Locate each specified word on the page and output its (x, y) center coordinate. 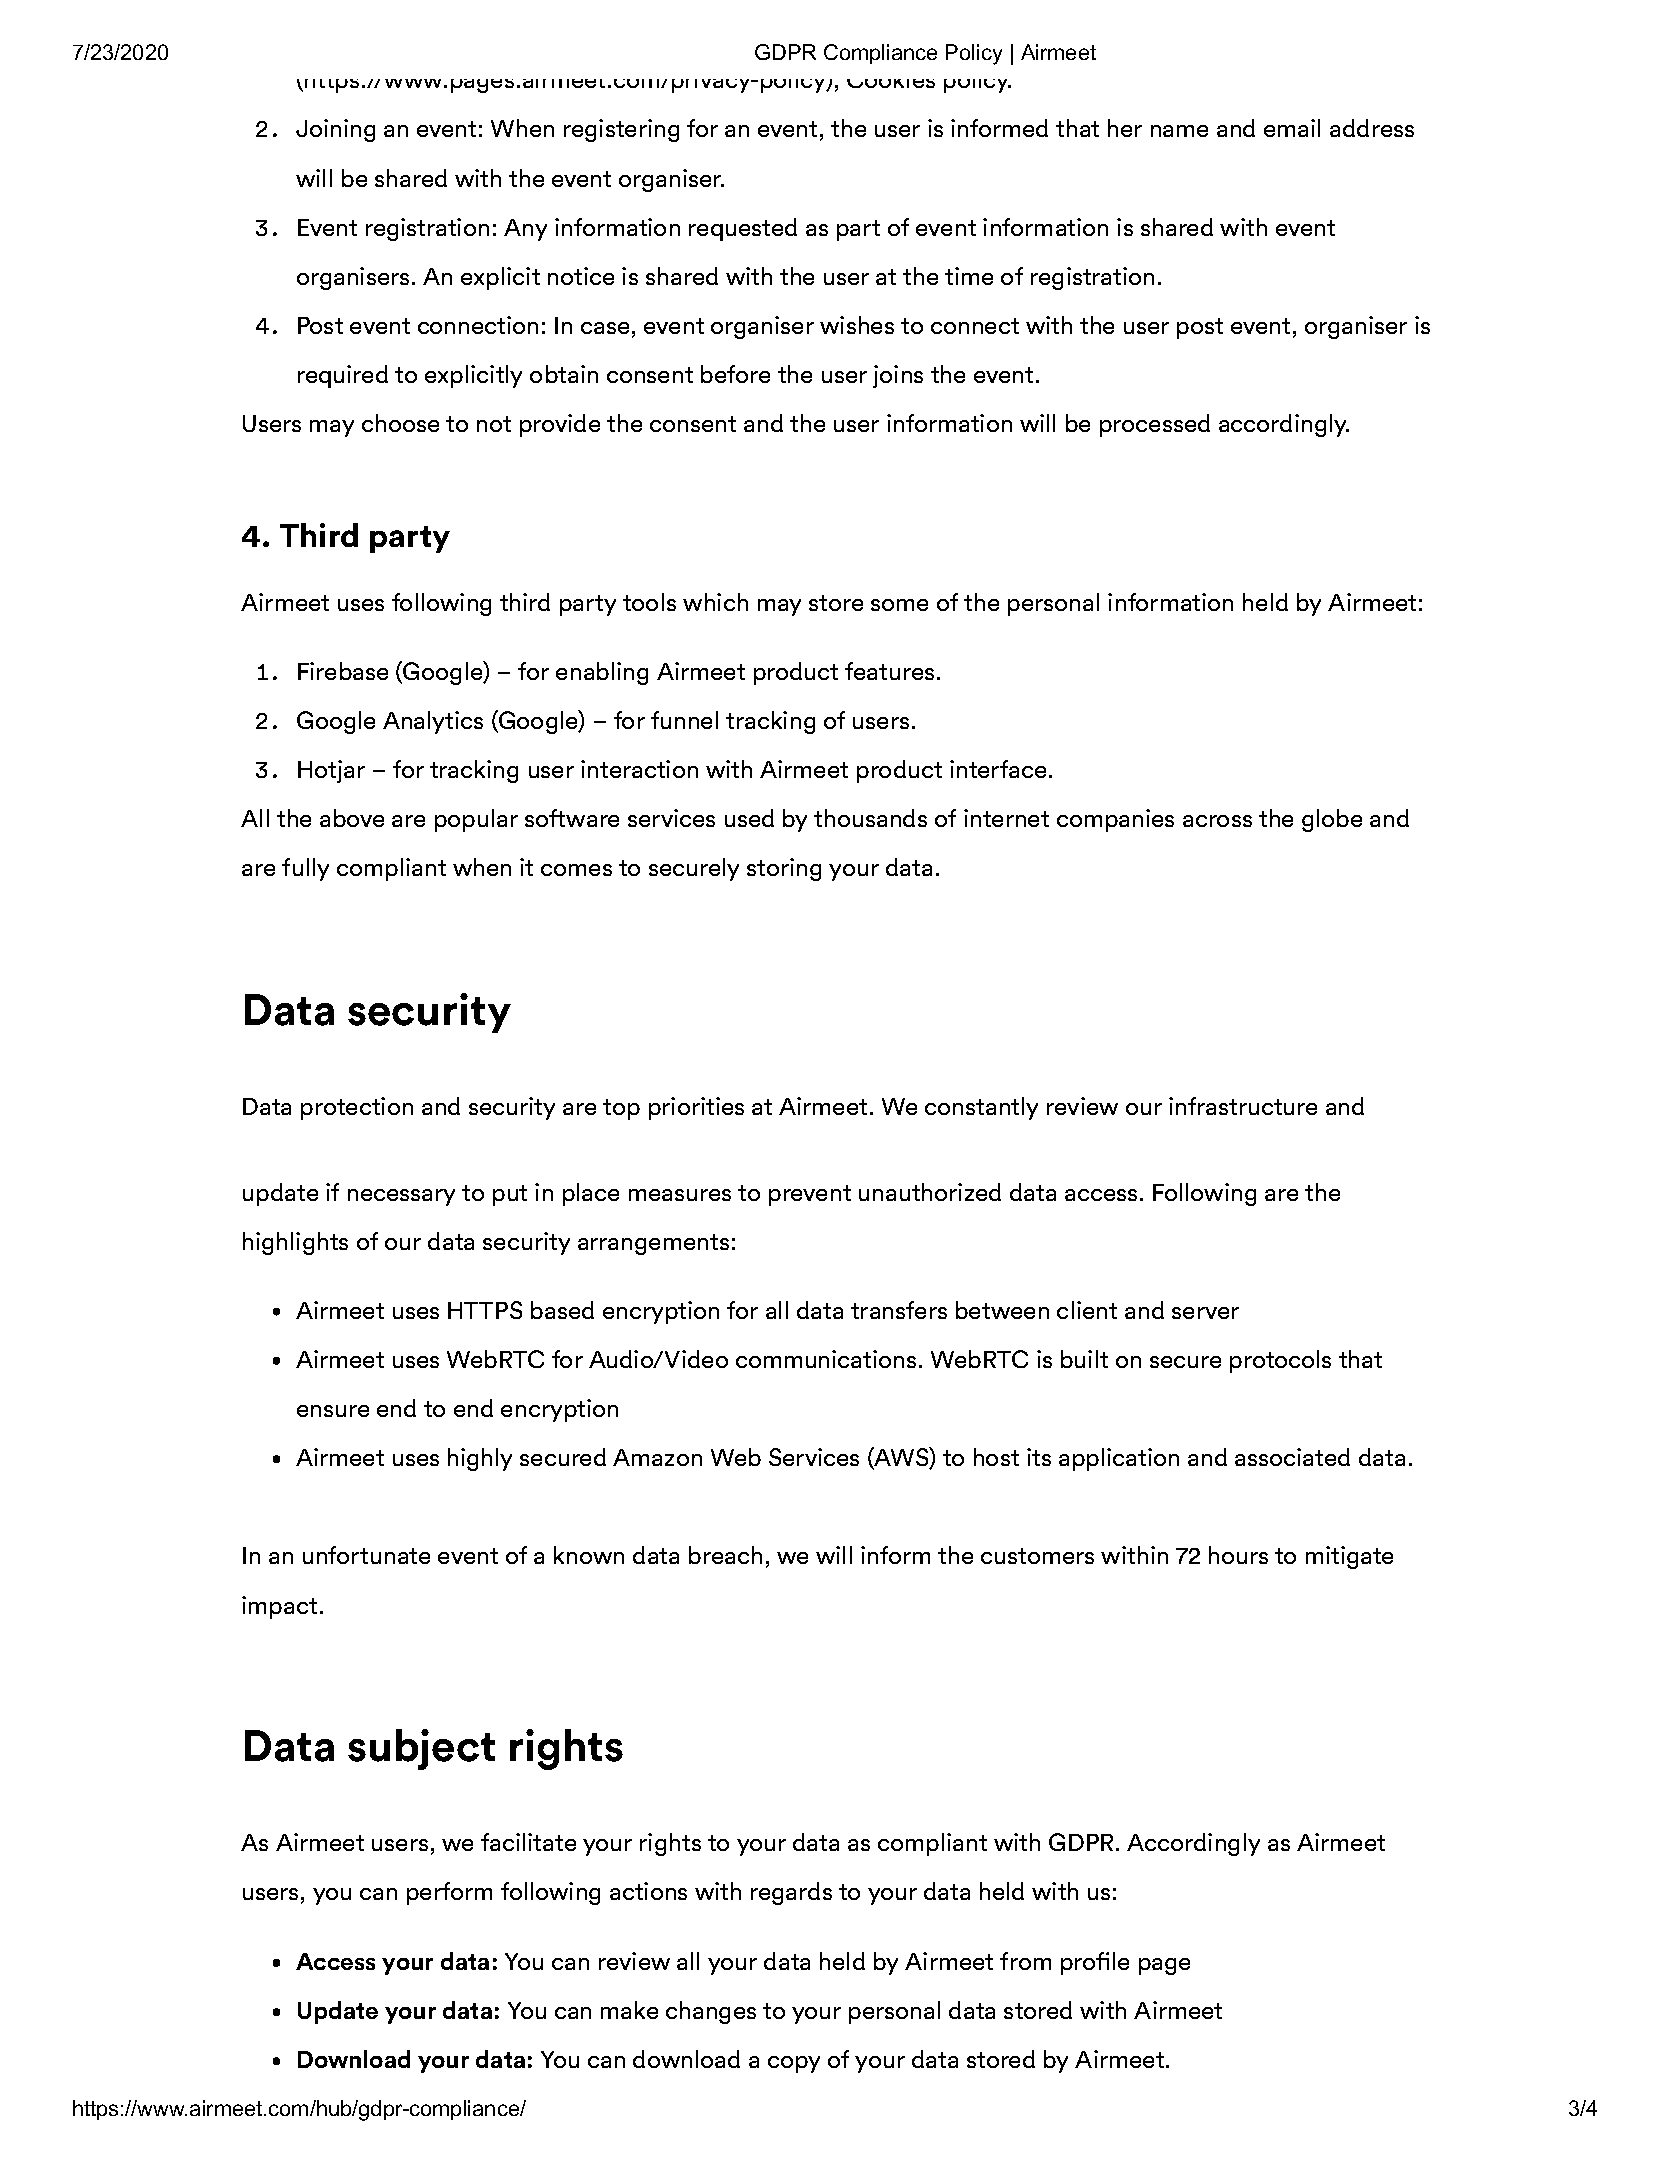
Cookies (891, 83)
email (1292, 128)
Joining (335, 130)
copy (794, 2064)
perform (449, 1893)
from (1025, 1961)
